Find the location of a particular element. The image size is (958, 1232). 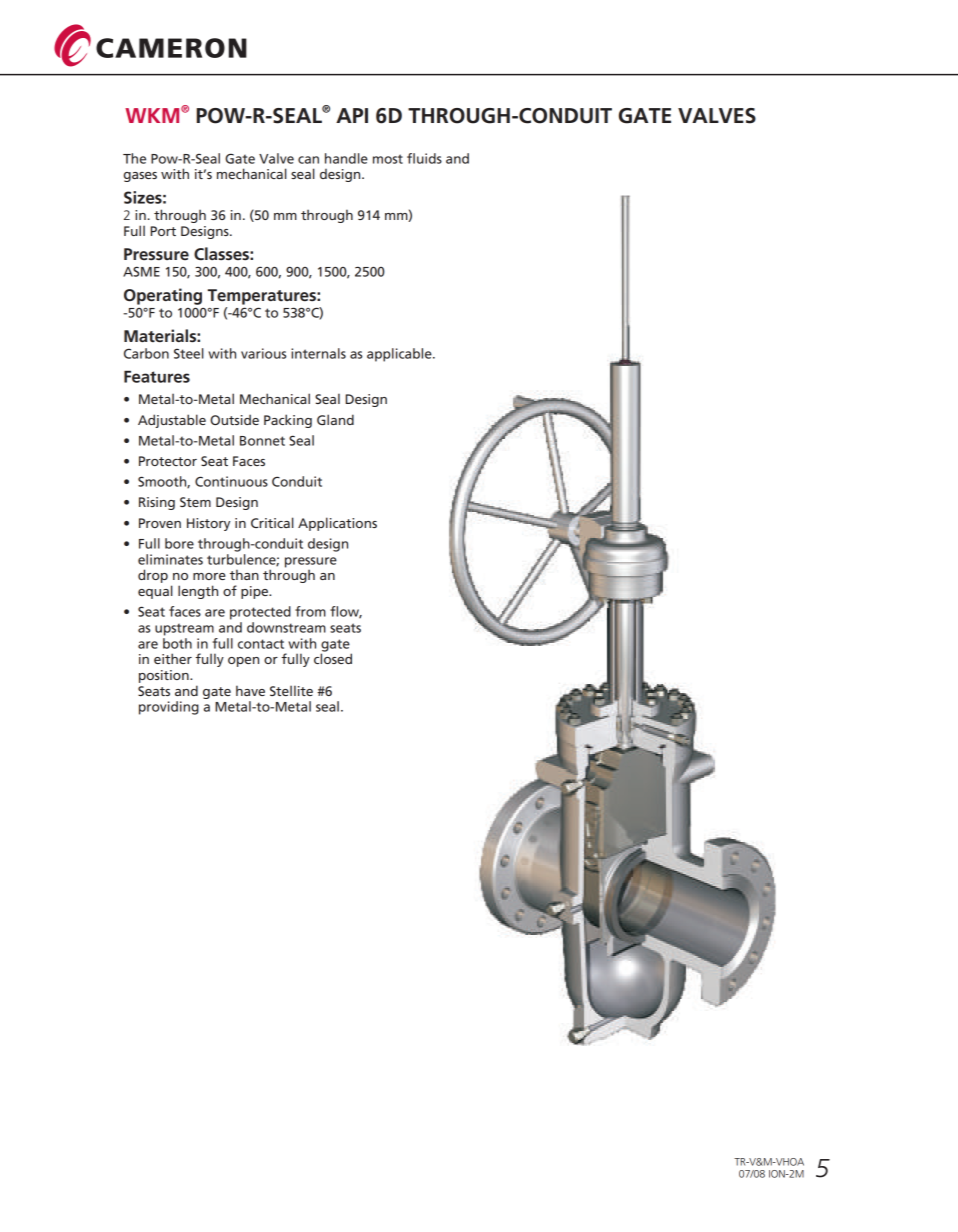

Adjustable is located at coordinates (172, 421).
